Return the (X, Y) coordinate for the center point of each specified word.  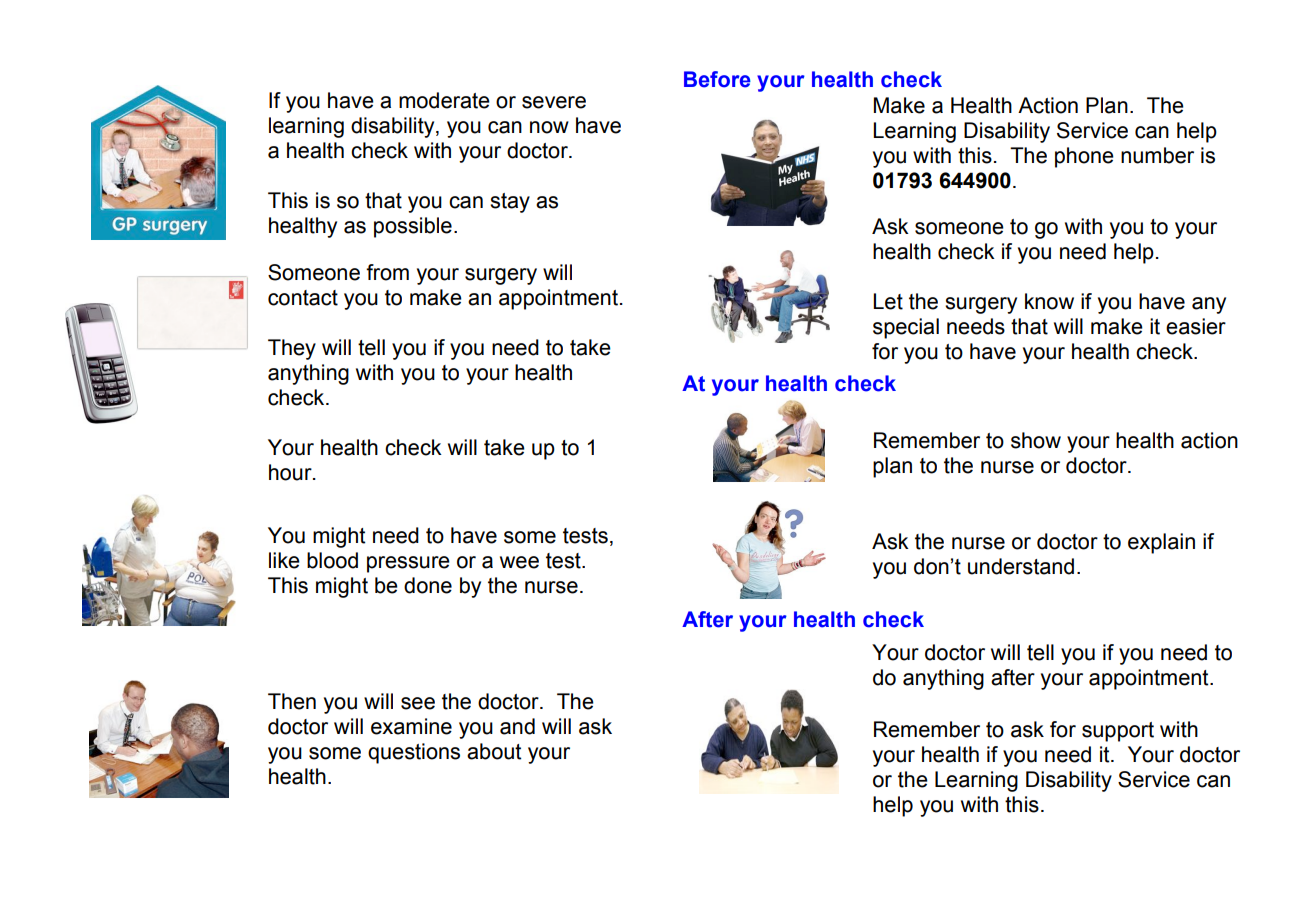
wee (519, 562)
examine (411, 726)
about (494, 751)
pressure (408, 564)
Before (717, 79)
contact (303, 298)
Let (888, 301)
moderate (444, 100)
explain (1161, 543)
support (1118, 732)
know (1049, 301)
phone (1084, 157)
